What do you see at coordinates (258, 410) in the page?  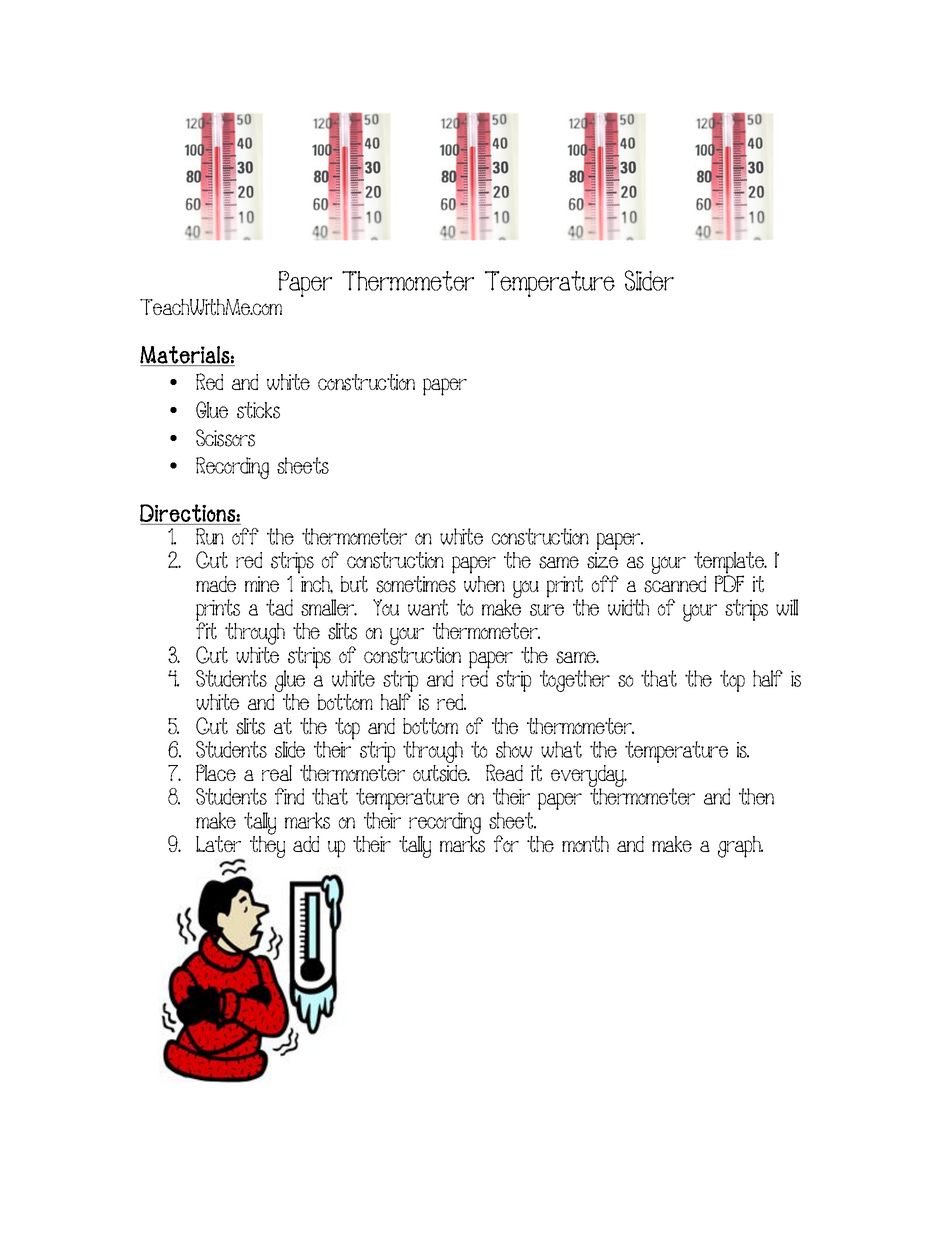 I see `sticks` at bounding box center [258, 410].
